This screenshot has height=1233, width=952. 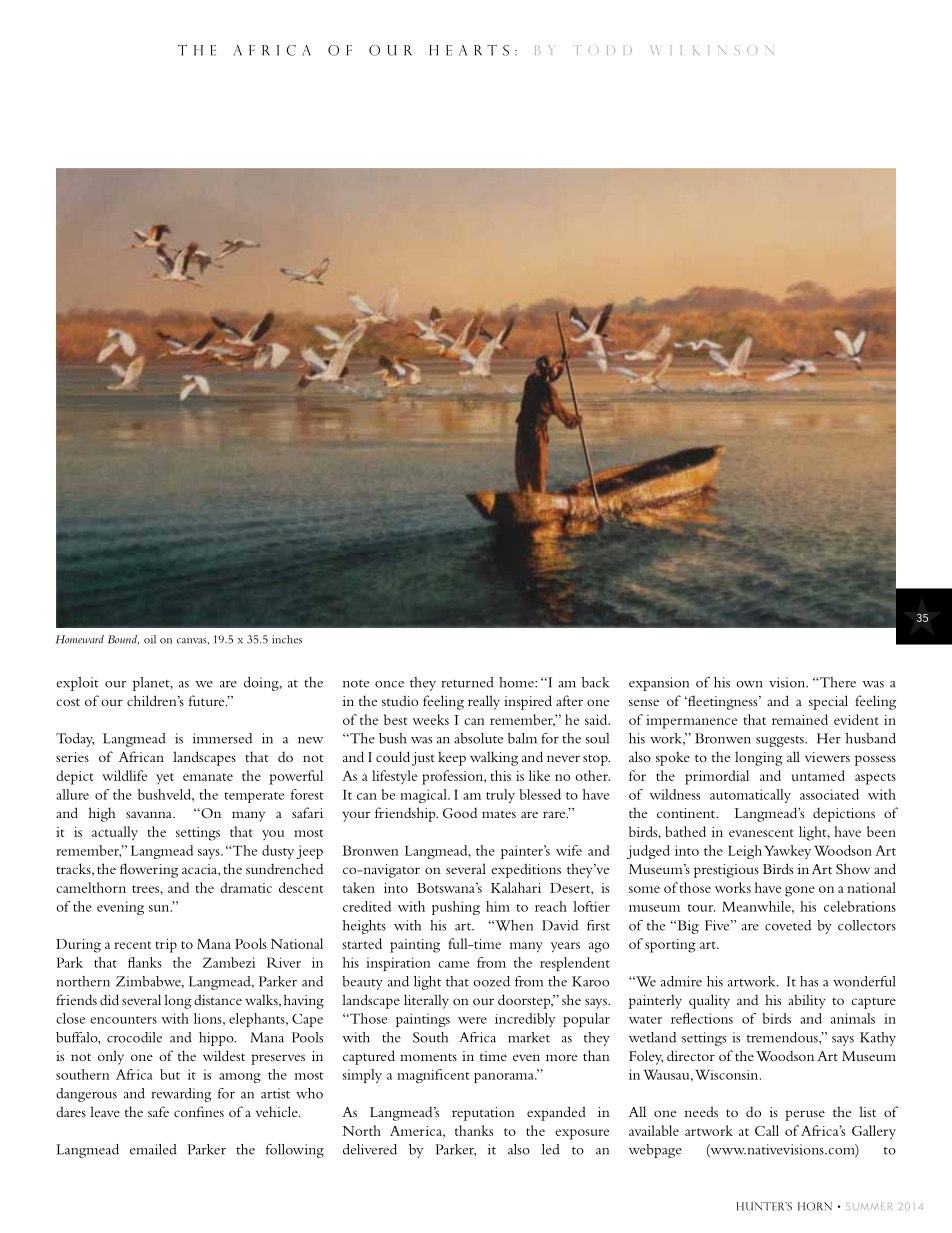 What do you see at coordinates (150, 639) in the screenshot?
I see `oil` at bounding box center [150, 639].
